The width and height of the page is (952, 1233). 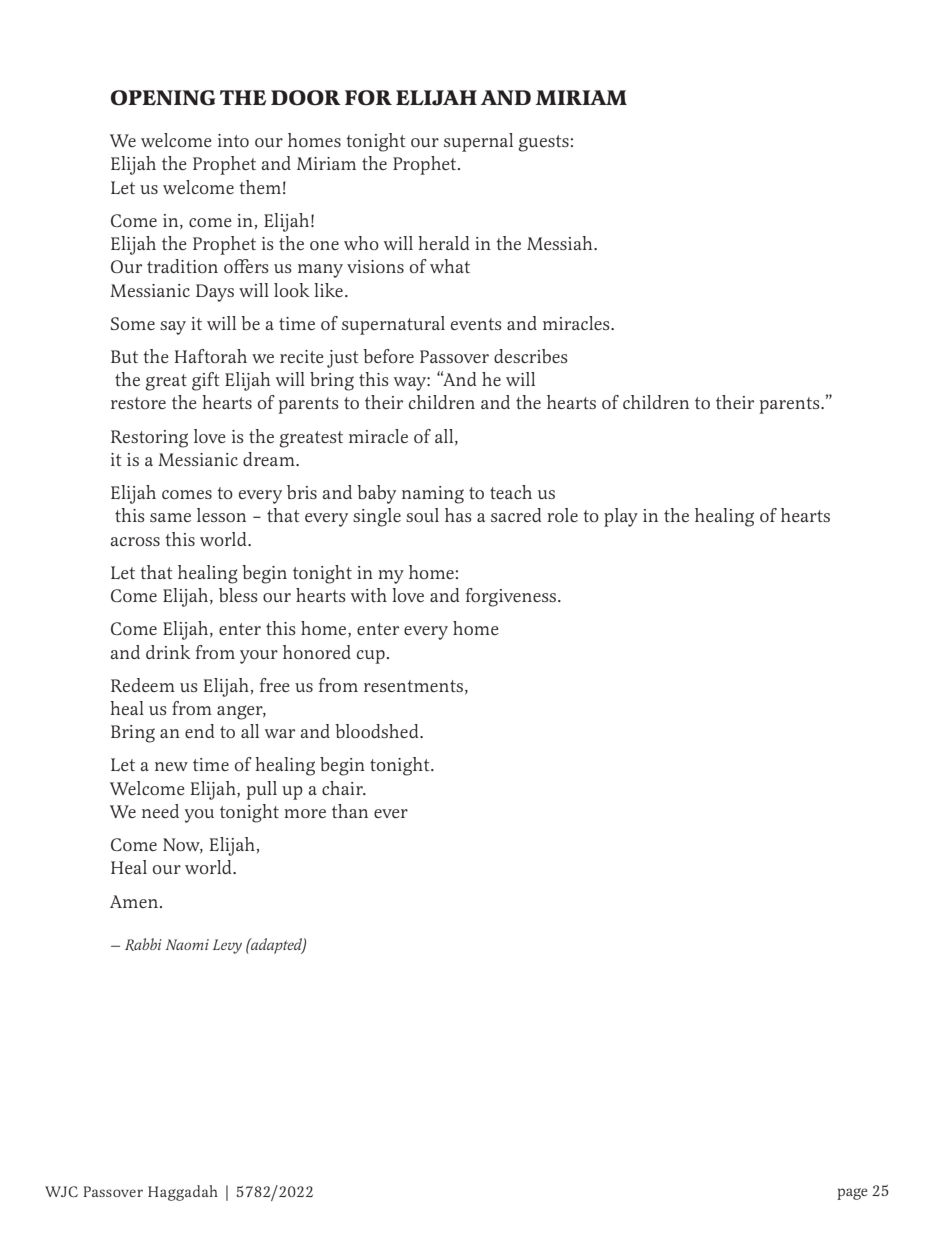 I want to click on play, so click(x=621, y=517).
